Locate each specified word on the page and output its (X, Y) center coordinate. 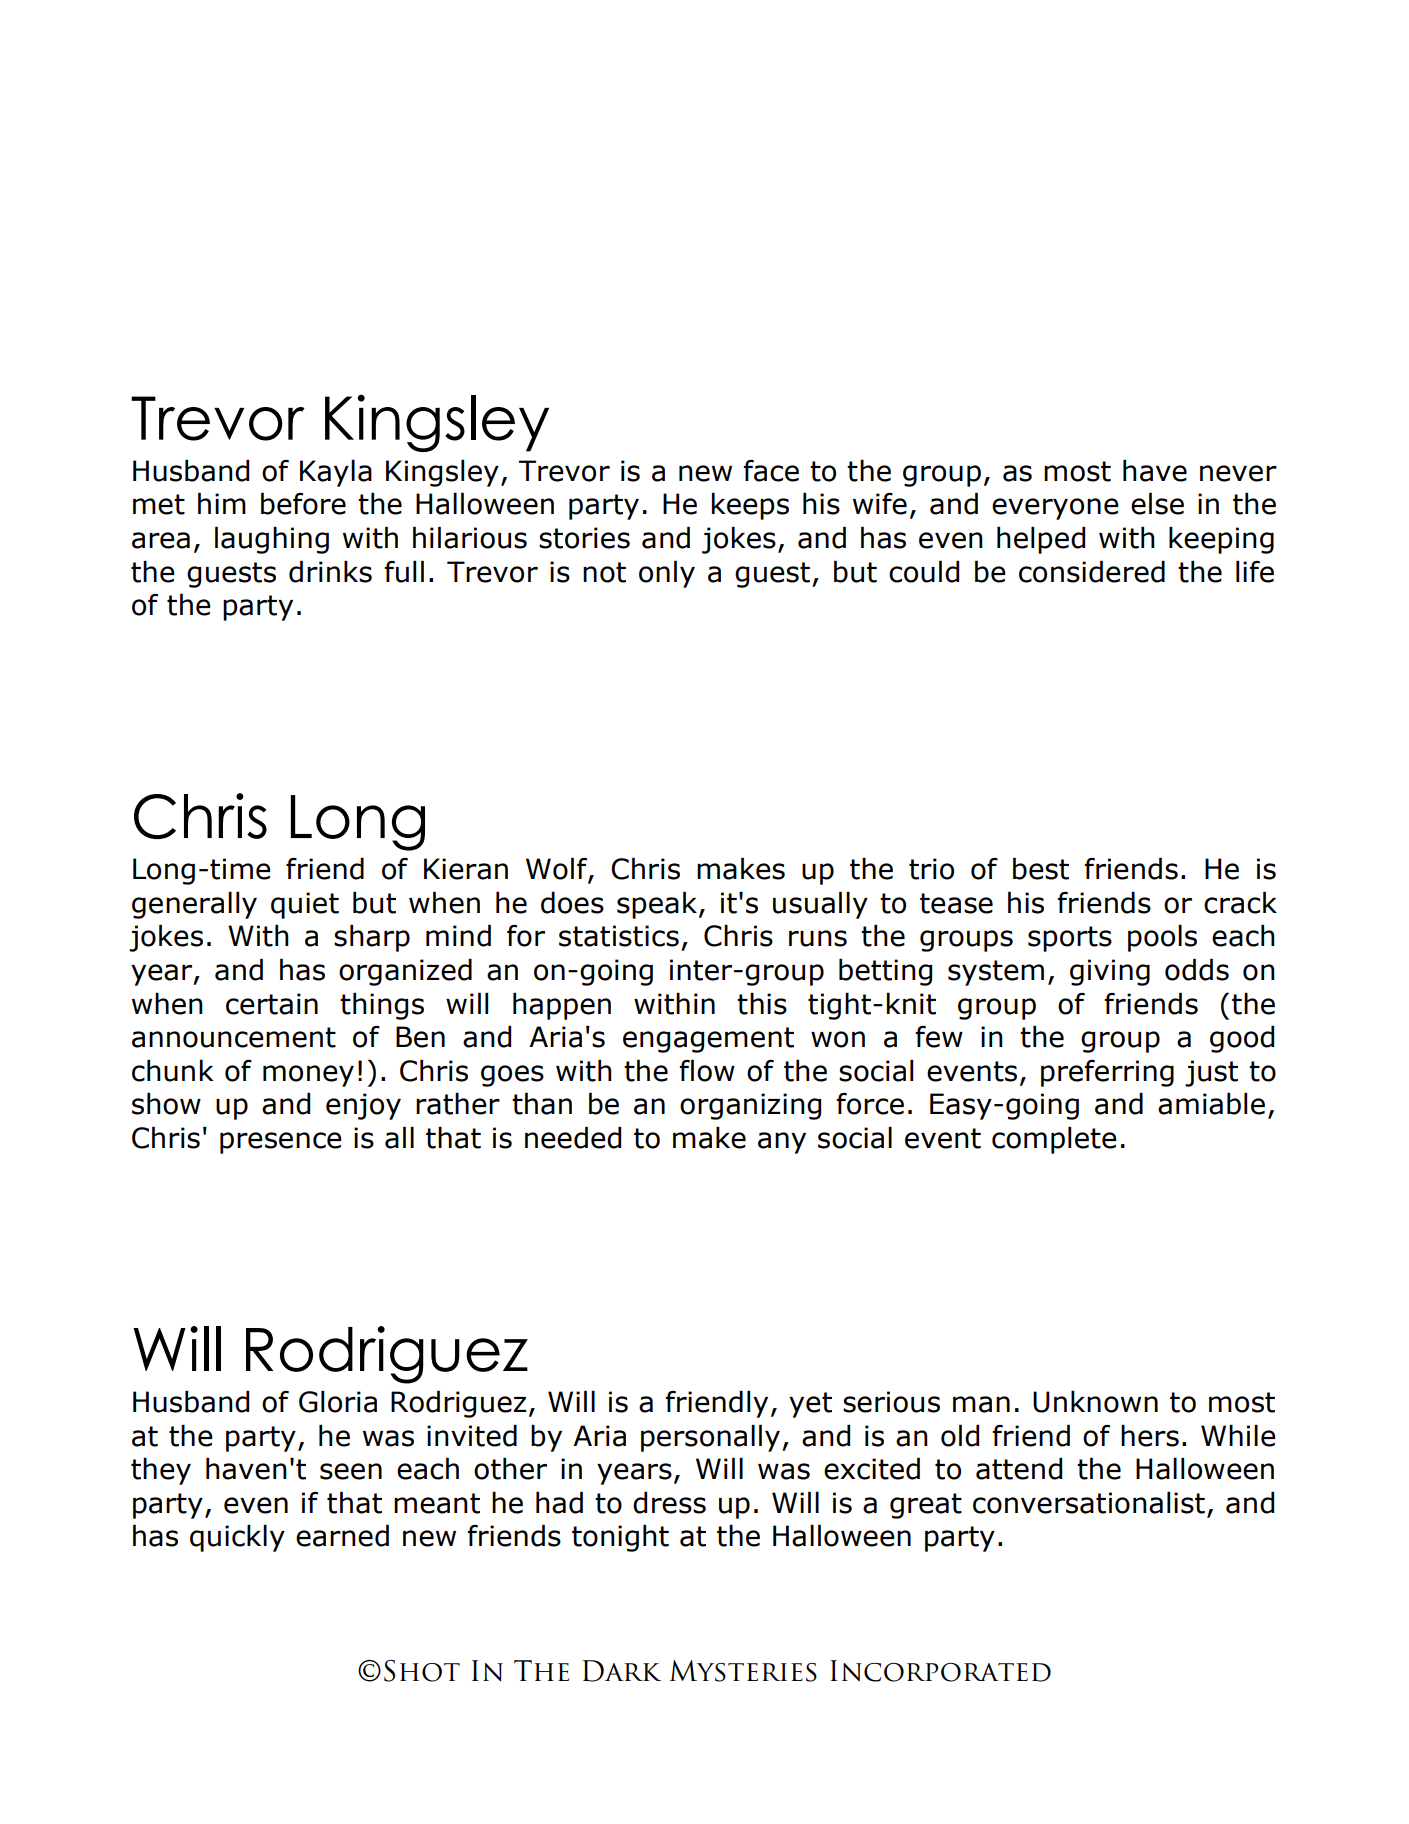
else (1157, 504)
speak (657, 905)
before (303, 504)
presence (281, 1143)
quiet (305, 905)
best (1041, 869)
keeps (750, 506)
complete (1054, 1140)
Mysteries (743, 1671)
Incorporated (940, 1671)
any (782, 1143)
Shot (422, 1671)
